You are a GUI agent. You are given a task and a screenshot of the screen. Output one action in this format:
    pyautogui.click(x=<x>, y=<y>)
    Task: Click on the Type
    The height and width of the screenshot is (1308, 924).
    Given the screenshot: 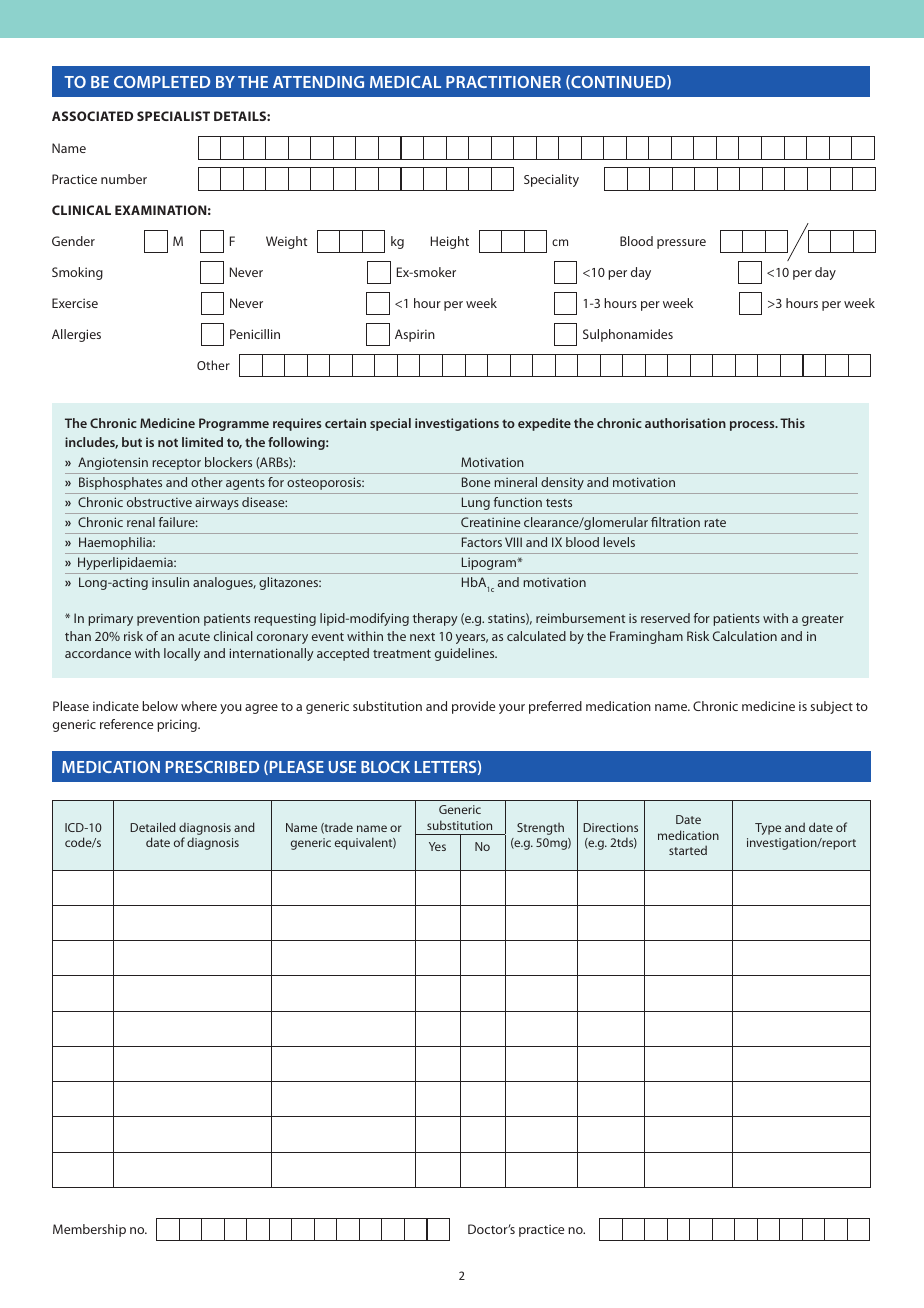 What is the action you would take?
    pyautogui.click(x=768, y=829)
